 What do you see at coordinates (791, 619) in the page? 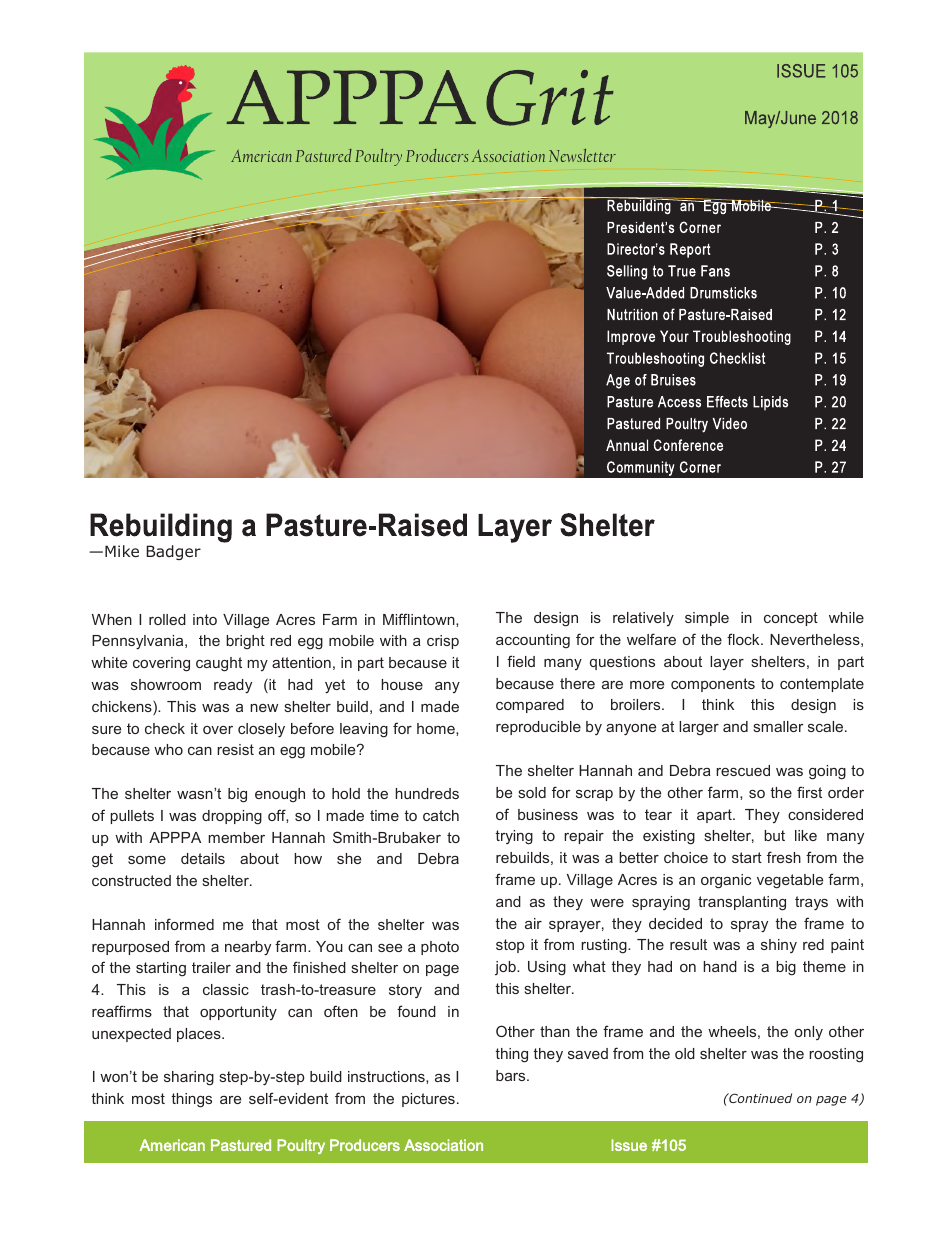
I see `concept` at bounding box center [791, 619].
